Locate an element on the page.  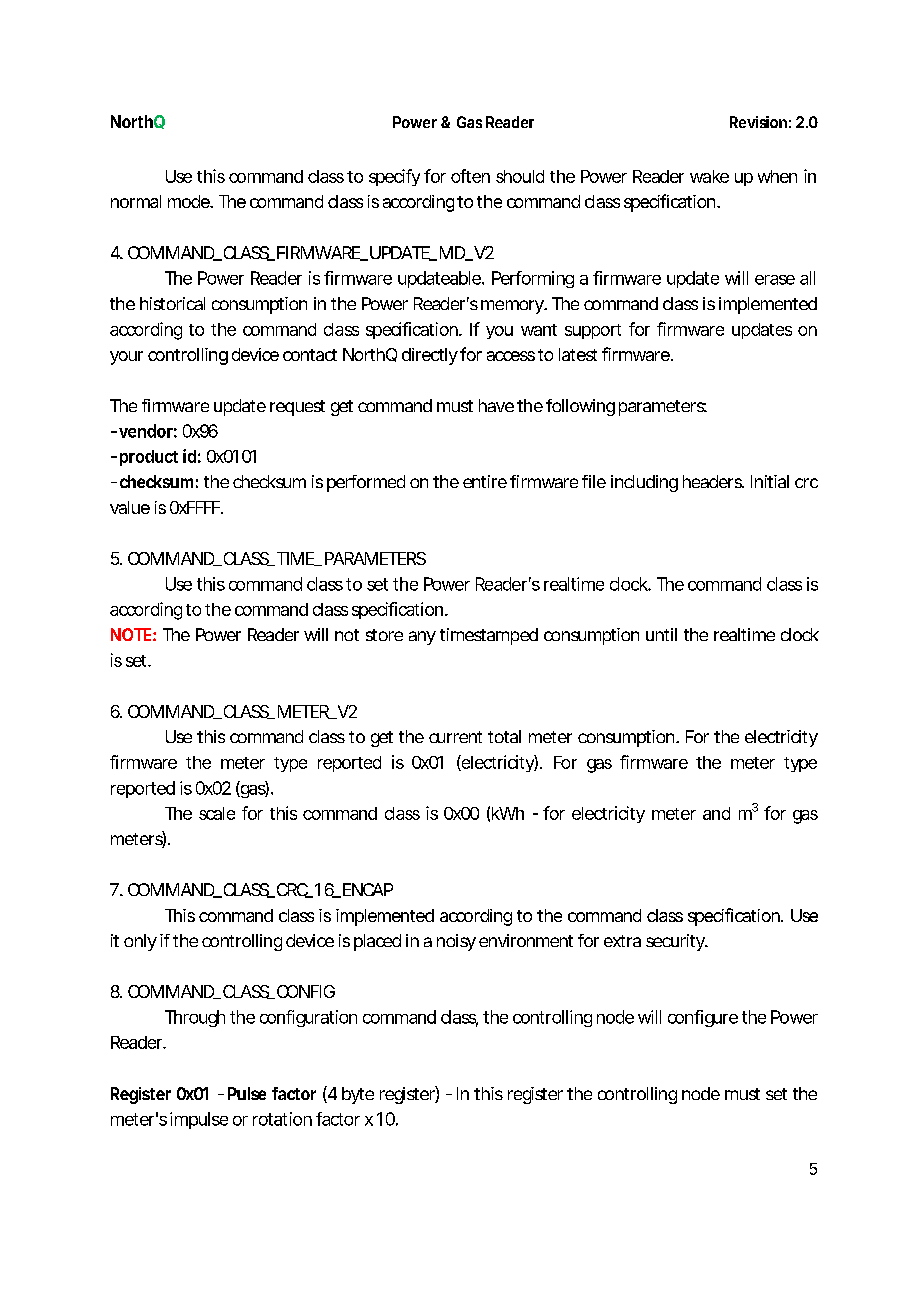
when is located at coordinates (777, 176).
